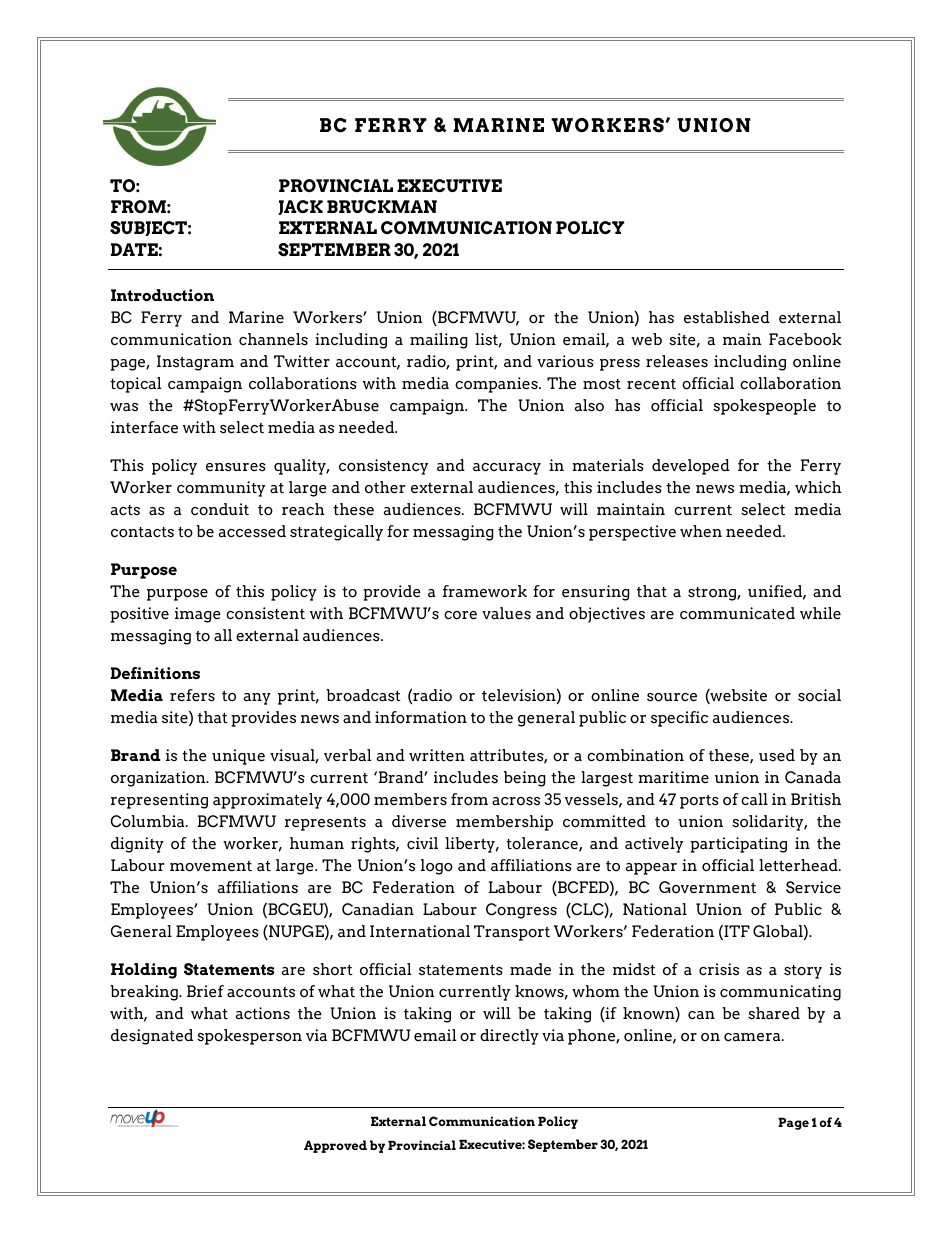 Image resolution: width=952 pixels, height=1233 pixels. I want to click on directly, so click(509, 1037).
